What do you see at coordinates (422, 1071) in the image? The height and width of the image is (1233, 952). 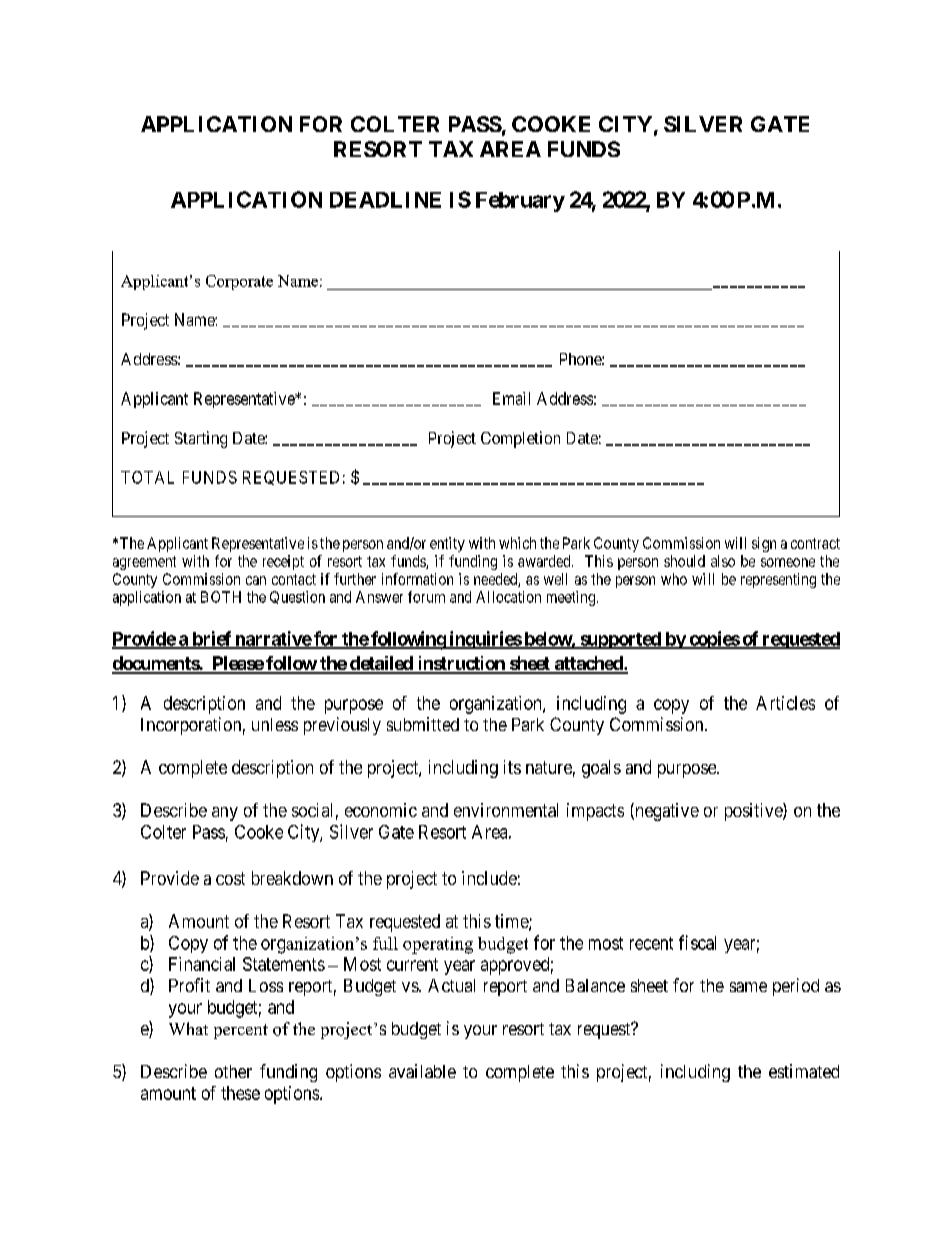 I see `available` at bounding box center [422, 1071].
